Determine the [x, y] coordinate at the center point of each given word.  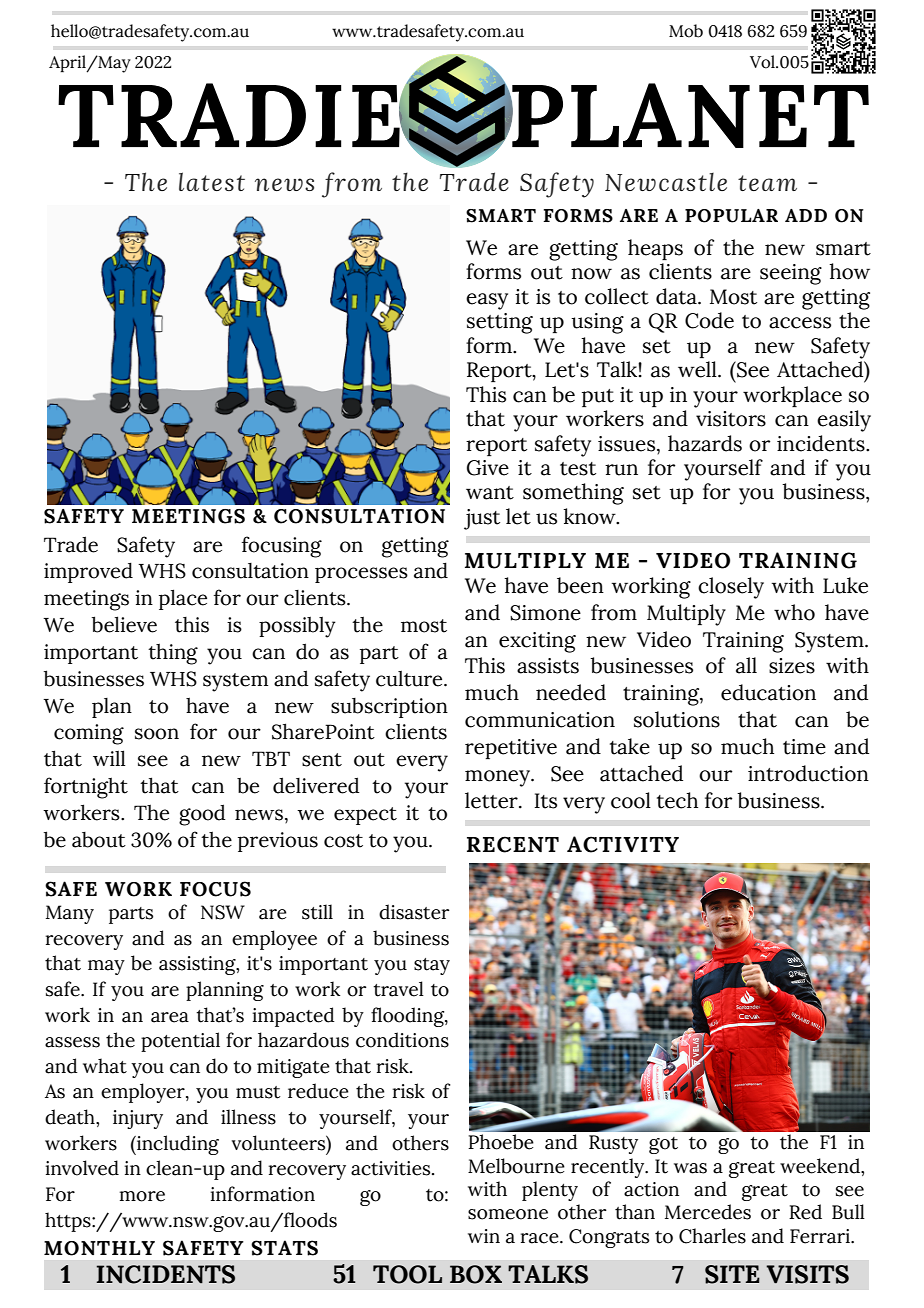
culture [410, 678]
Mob [686, 31]
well [698, 369]
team [767, 183]
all [746, 665]
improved [88, 572]
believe [124, 624]
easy [487, 301]
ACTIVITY [623, 844]
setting [500, 323]
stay [432, 966]
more [142, 1196]
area [170, 1017]
